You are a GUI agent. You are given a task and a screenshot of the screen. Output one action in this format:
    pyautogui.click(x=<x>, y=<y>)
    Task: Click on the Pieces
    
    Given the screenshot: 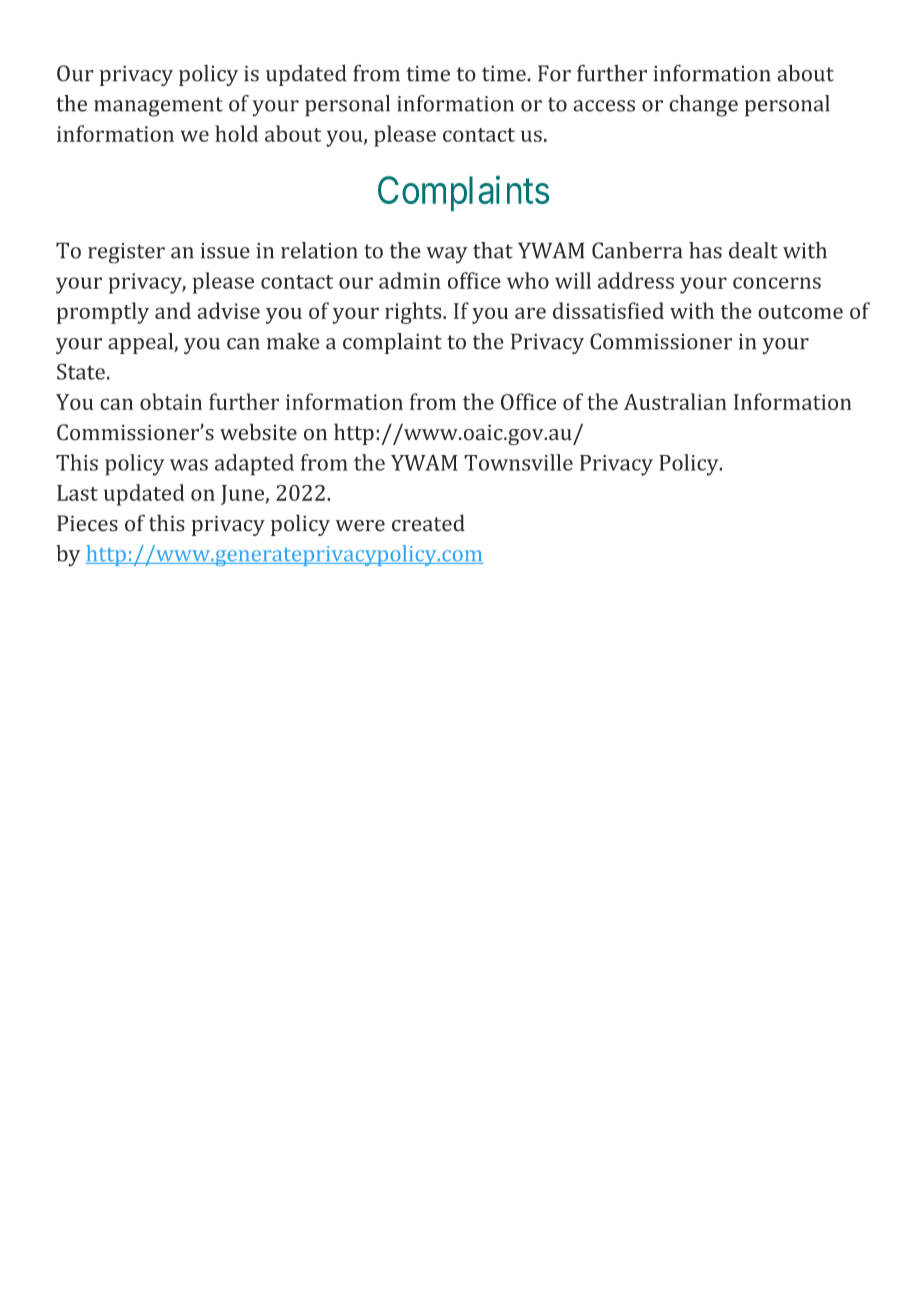 What is the action you would take?
    pyautogui.click(x=87, y=523)
